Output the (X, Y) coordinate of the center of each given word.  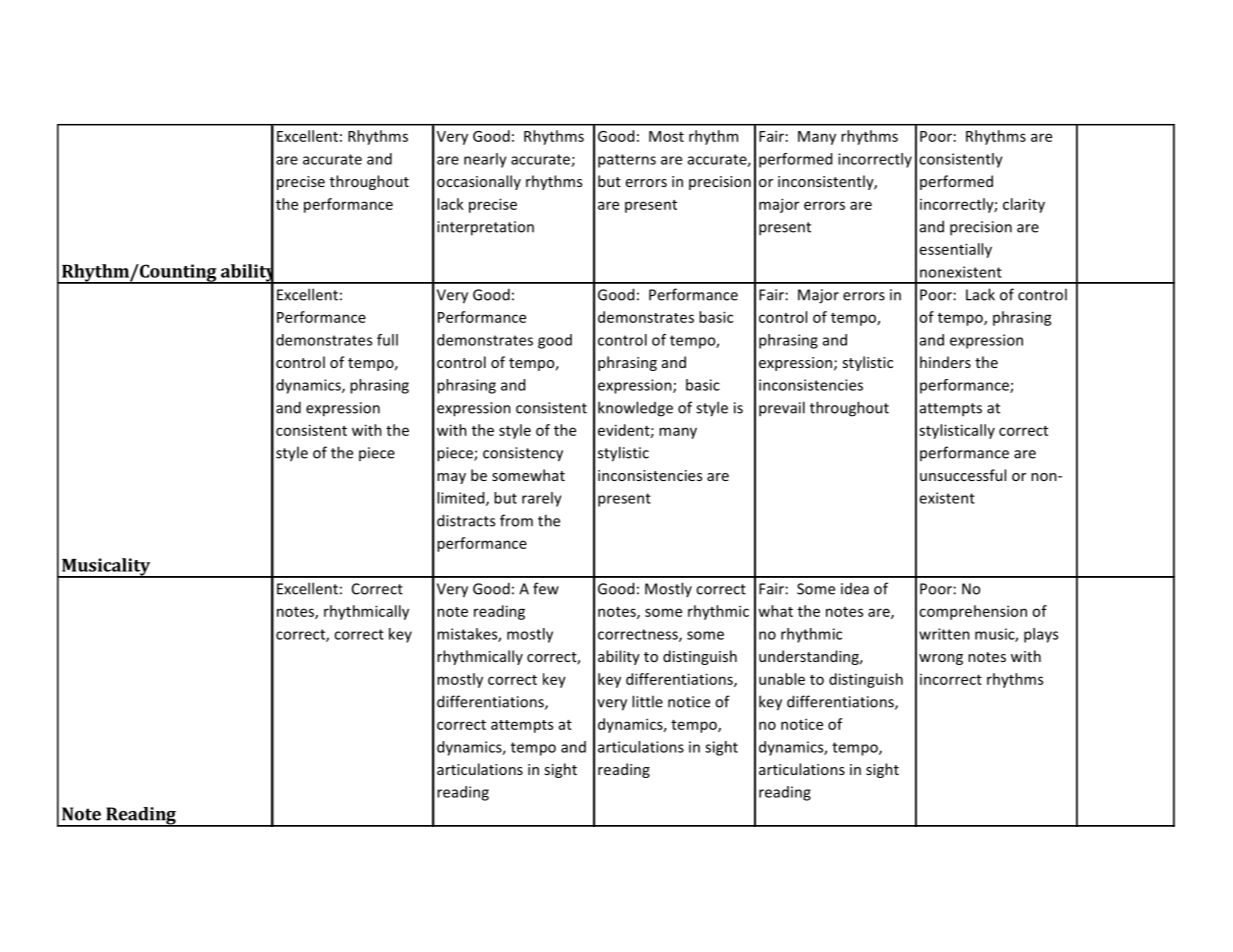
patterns (627, 161)
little (647, 701)
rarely (542, 499)
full (387, 340)
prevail (782, 409)
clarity (1024, 205)
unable (782, 679)
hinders (945, 362)
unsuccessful (963, 475)
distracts (466, 520)
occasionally (479, 182)
